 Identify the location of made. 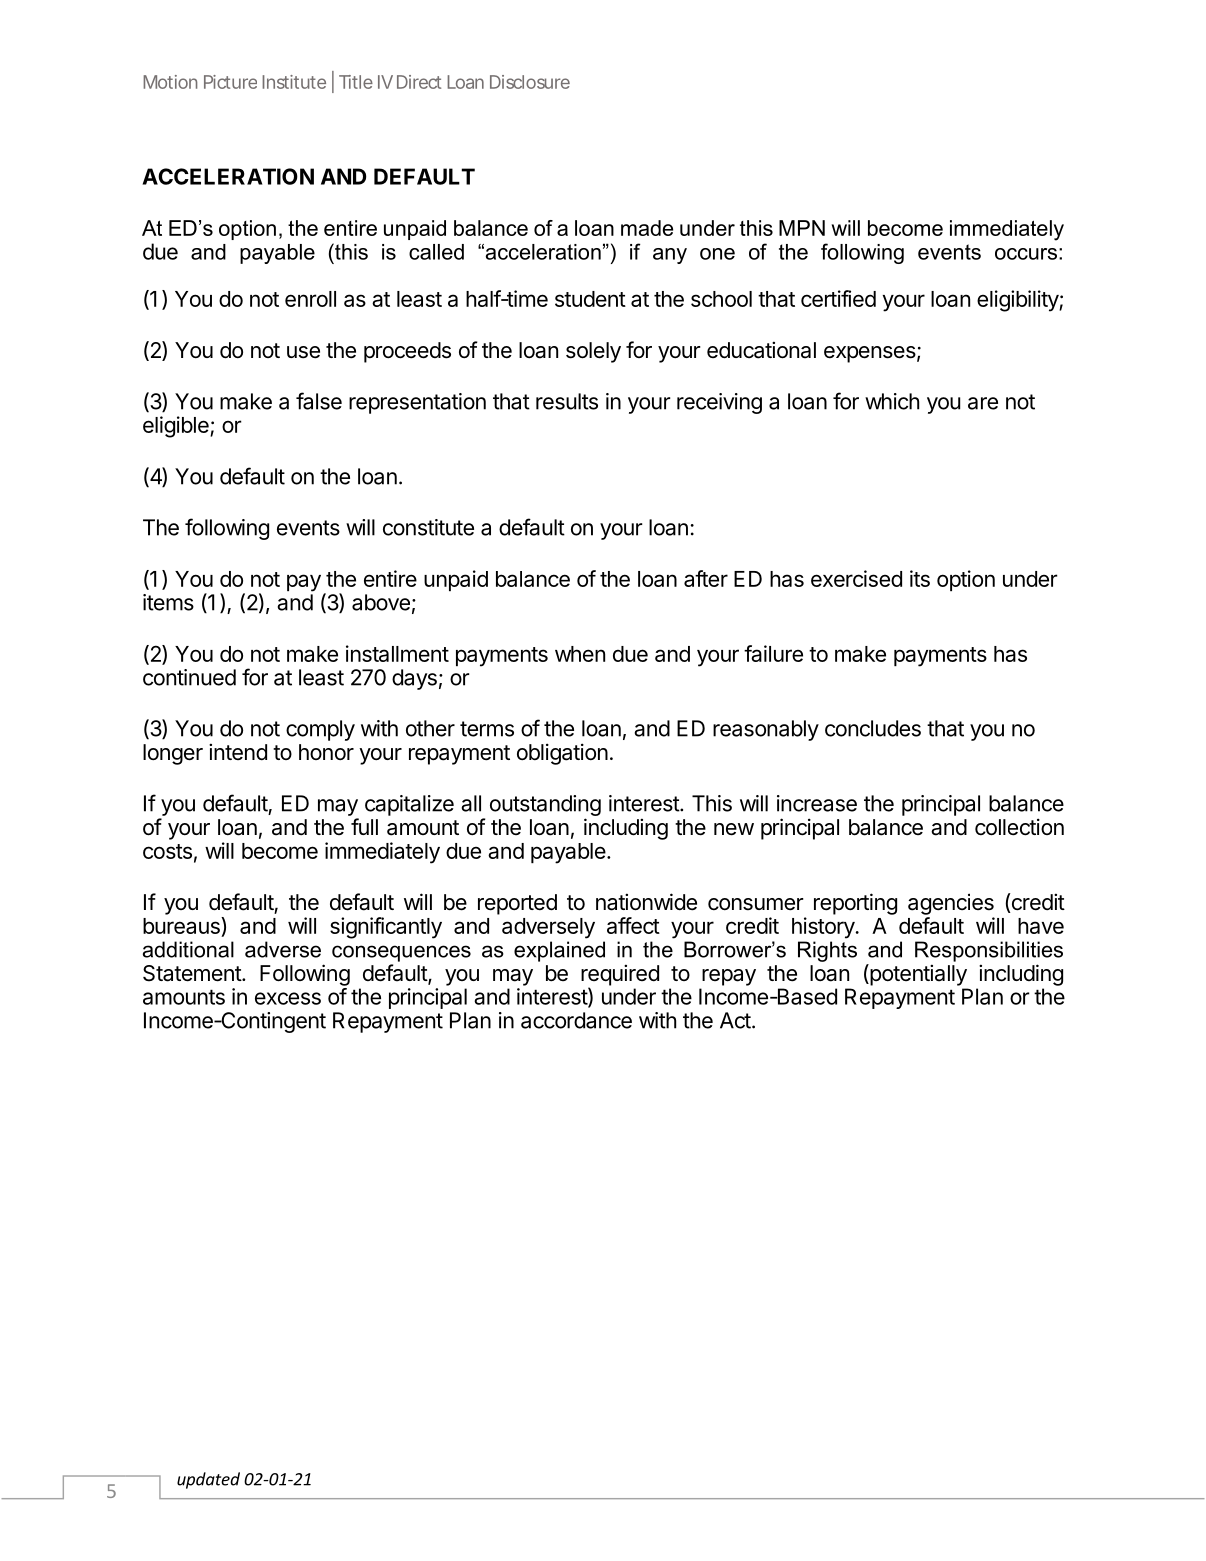
(647, 228).
